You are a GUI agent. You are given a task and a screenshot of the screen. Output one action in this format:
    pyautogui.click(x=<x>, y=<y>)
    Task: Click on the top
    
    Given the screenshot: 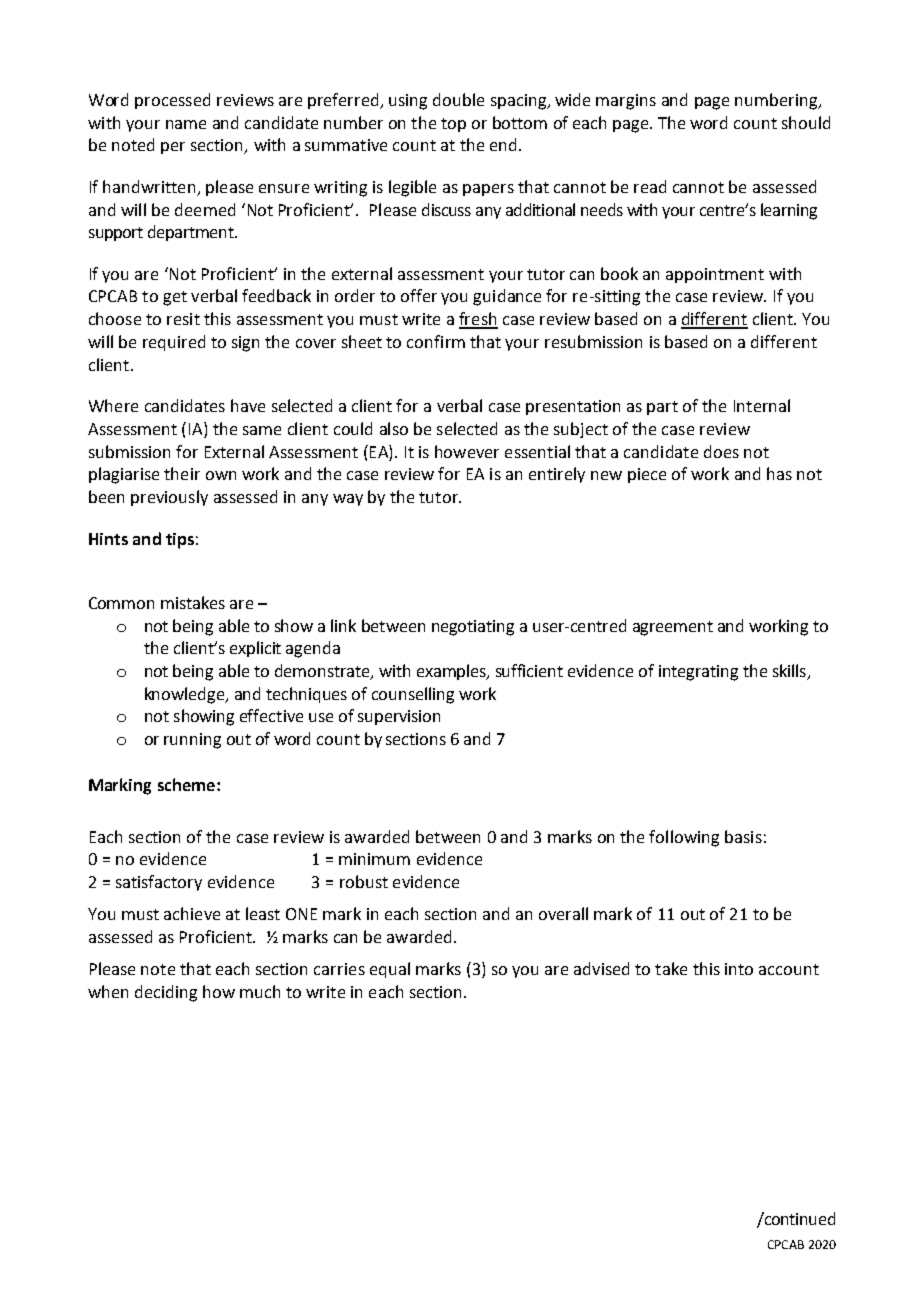 What is the action you would take?
    pyautogui.click(x=453, y=125)
